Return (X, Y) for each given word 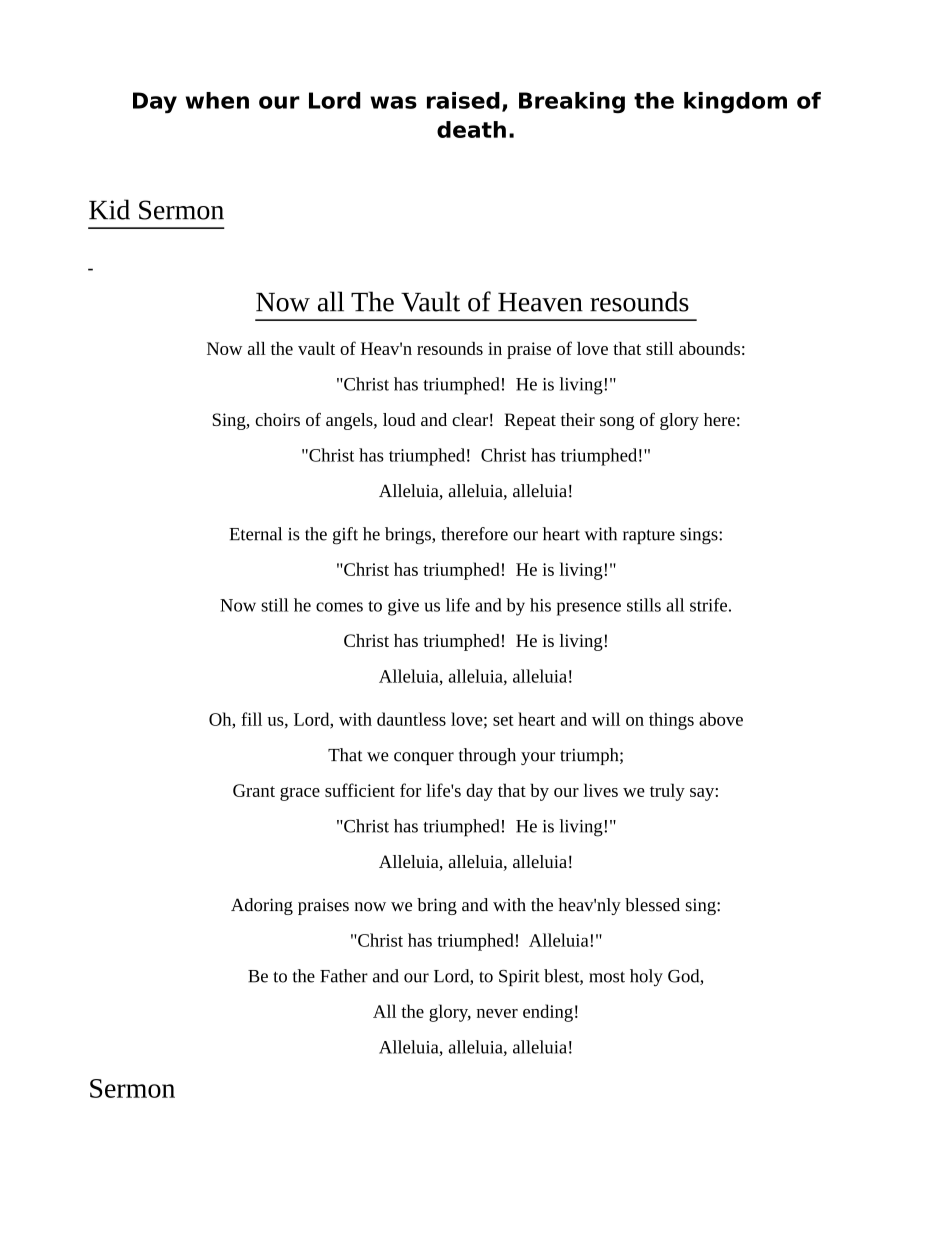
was (393, 102)
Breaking (572, 103)
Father (344, 976)
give (403, 607)
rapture (649, 536)
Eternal (255, 534)
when (217, 100)
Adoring (262, 906)
